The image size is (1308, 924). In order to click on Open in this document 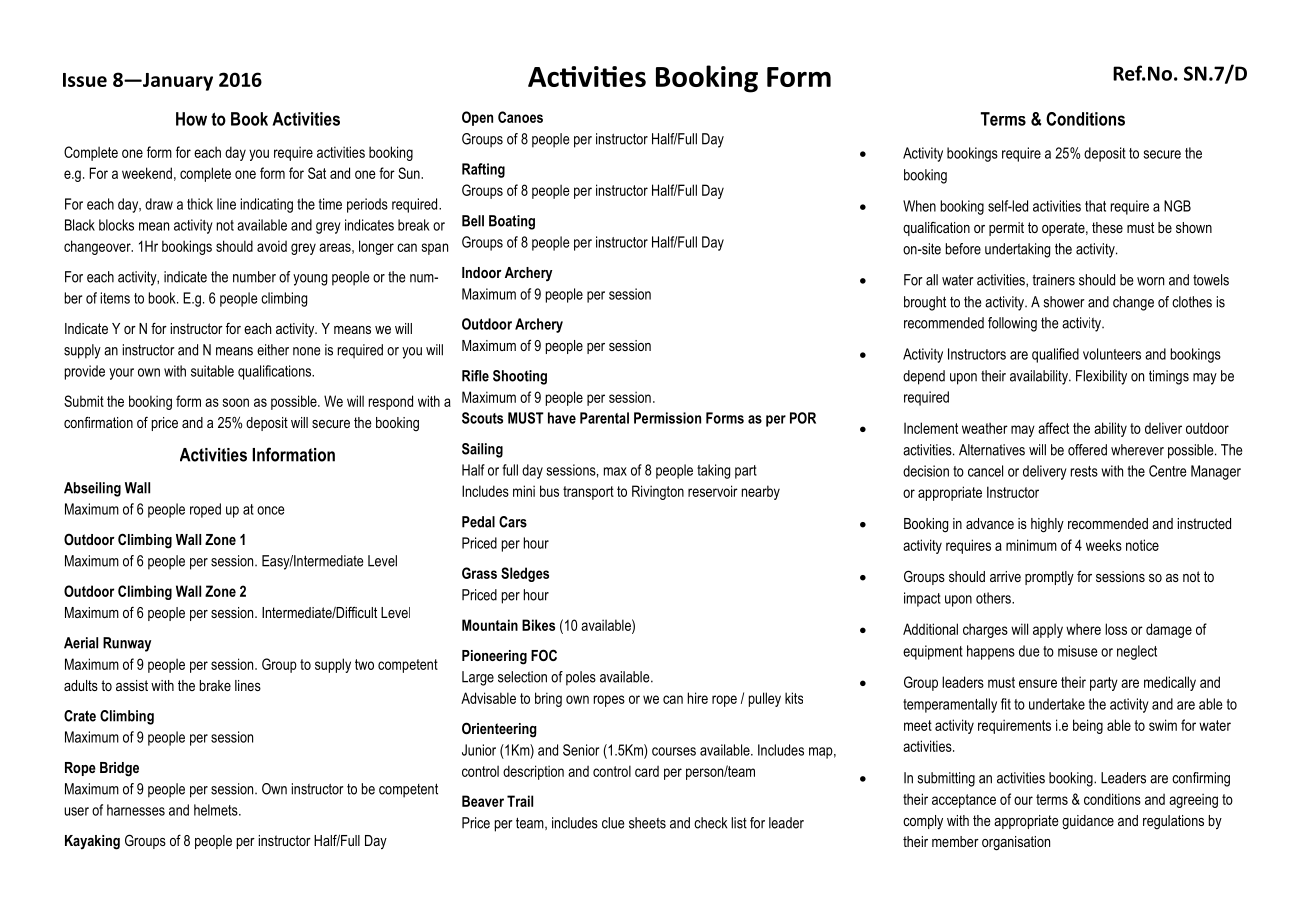, I will do `click(477, 118)`.
